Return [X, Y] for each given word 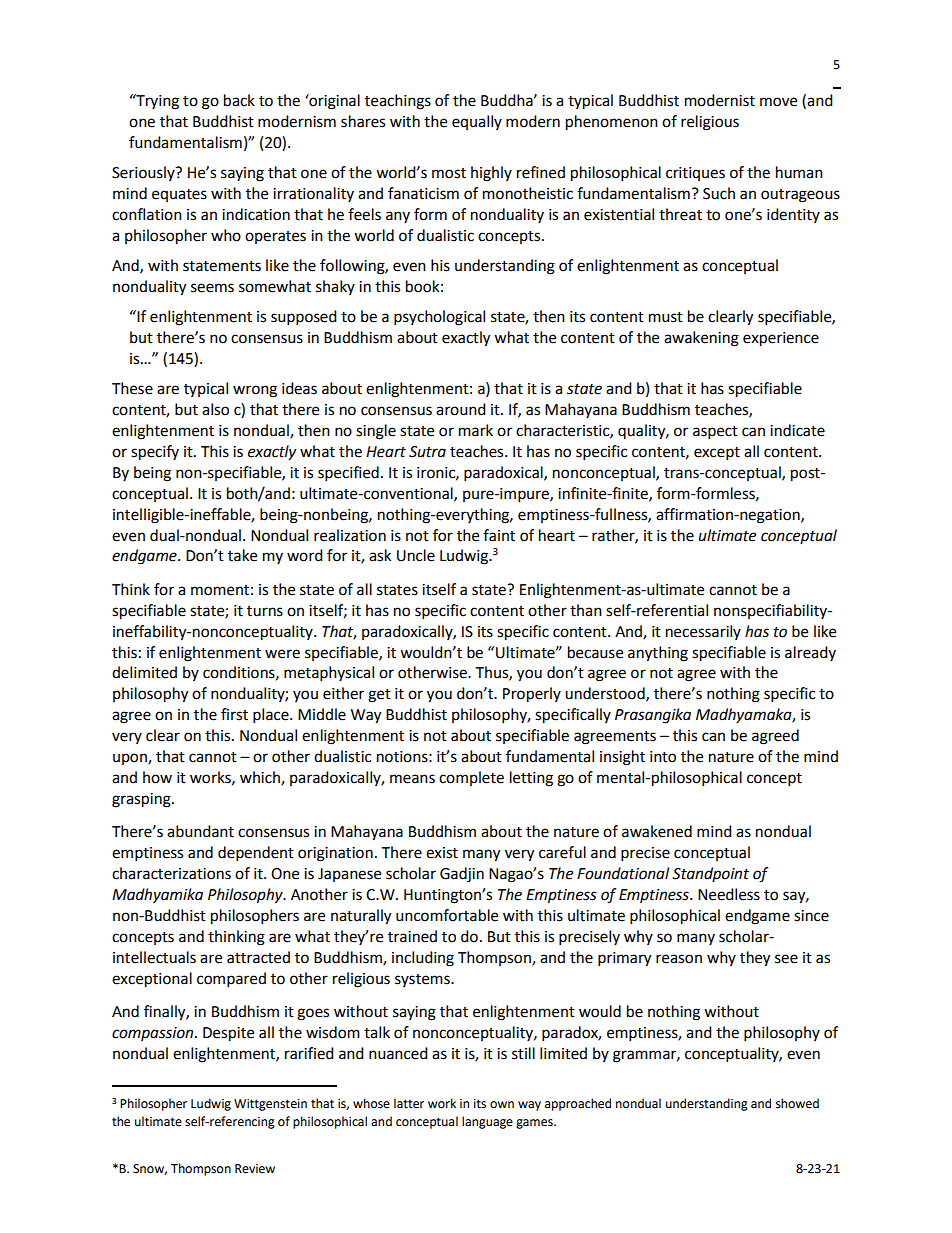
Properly [532, 695]
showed [797, 1103]
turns [265, 611]
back [239, 100]
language [487, 1122]
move [778, 102]
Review [255, 1169]
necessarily [703, 632]
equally [477, 122]
